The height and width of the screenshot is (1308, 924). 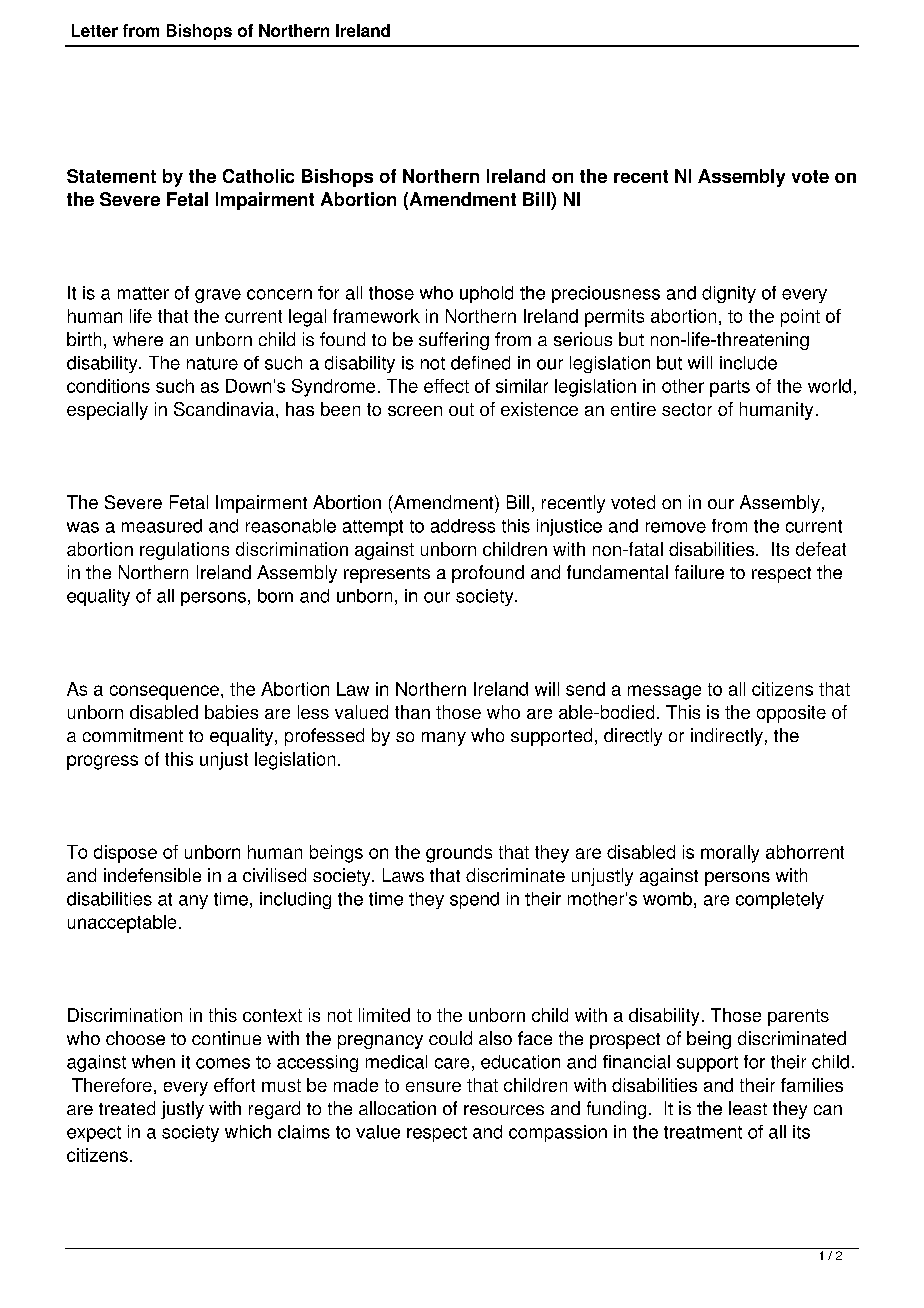 What do you see at coordinates (729, 294) in the screenshot?
I see `dignity` at bounding box center [729, 294].
